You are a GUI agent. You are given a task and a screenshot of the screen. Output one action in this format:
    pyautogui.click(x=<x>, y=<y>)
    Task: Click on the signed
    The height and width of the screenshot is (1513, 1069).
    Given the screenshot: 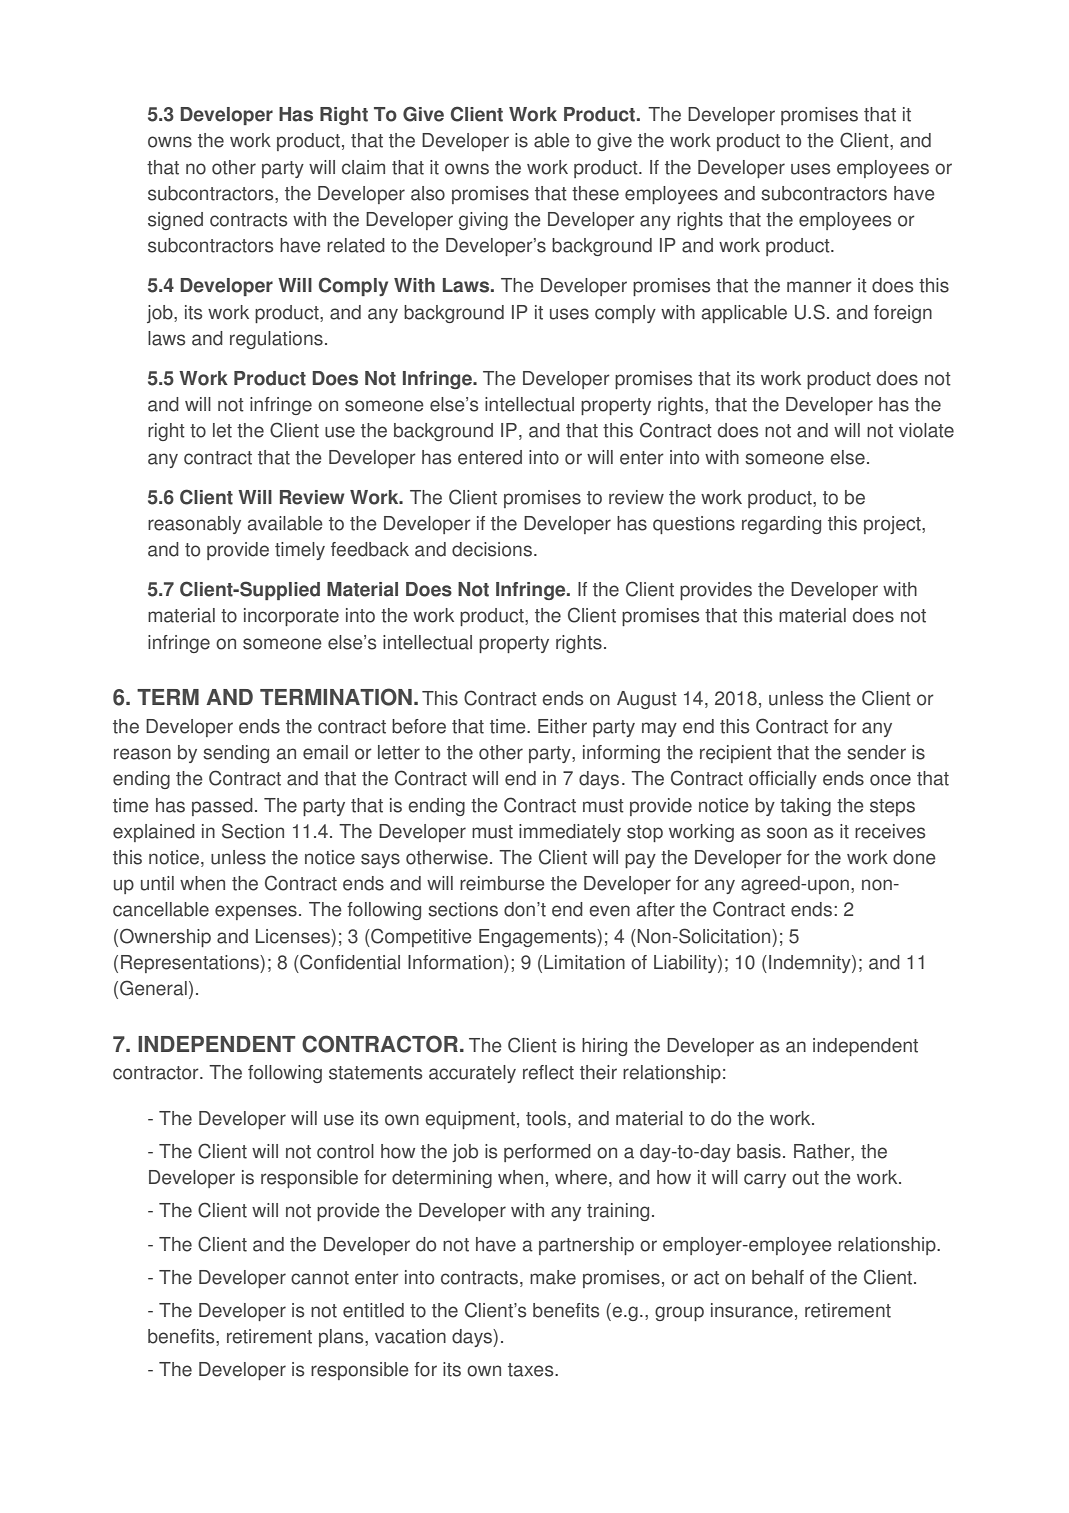 What is the action you would take?
    pyautogui.click(x=175, y=221)
